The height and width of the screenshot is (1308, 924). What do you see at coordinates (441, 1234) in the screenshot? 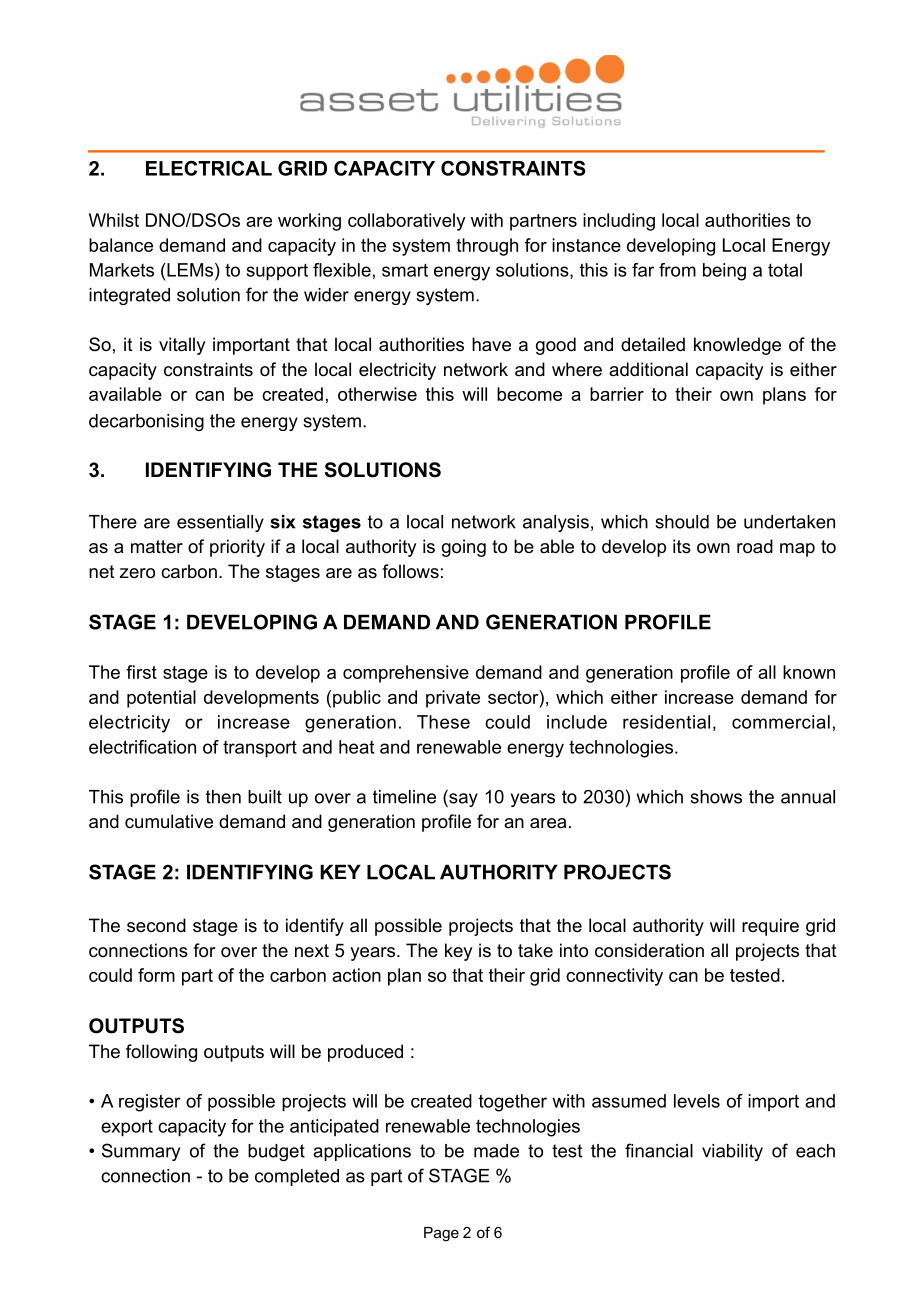
I see `Page` at bounding box center [441, 1234].
